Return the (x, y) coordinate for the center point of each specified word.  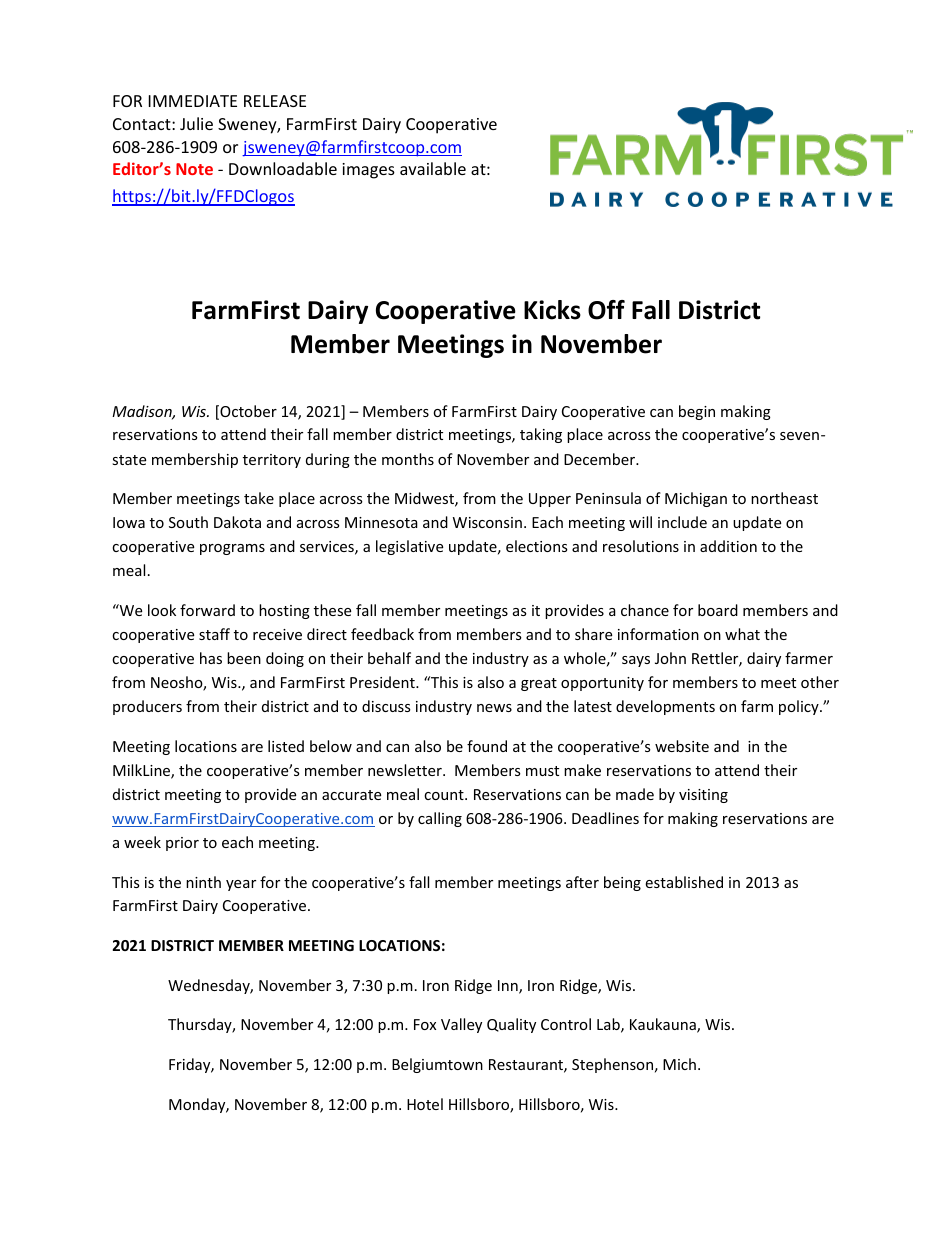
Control (566, 1024)
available (433, 168)
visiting (703, 796)
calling (440, 819)
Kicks (552, 310)
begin (697, 412)
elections (537, 546)
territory (272, 461)
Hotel (425, 1104)
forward (207, 610)
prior (182, 844)
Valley (461, 1025)
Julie (196, 123)
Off (606, 310)
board (718, 610)
